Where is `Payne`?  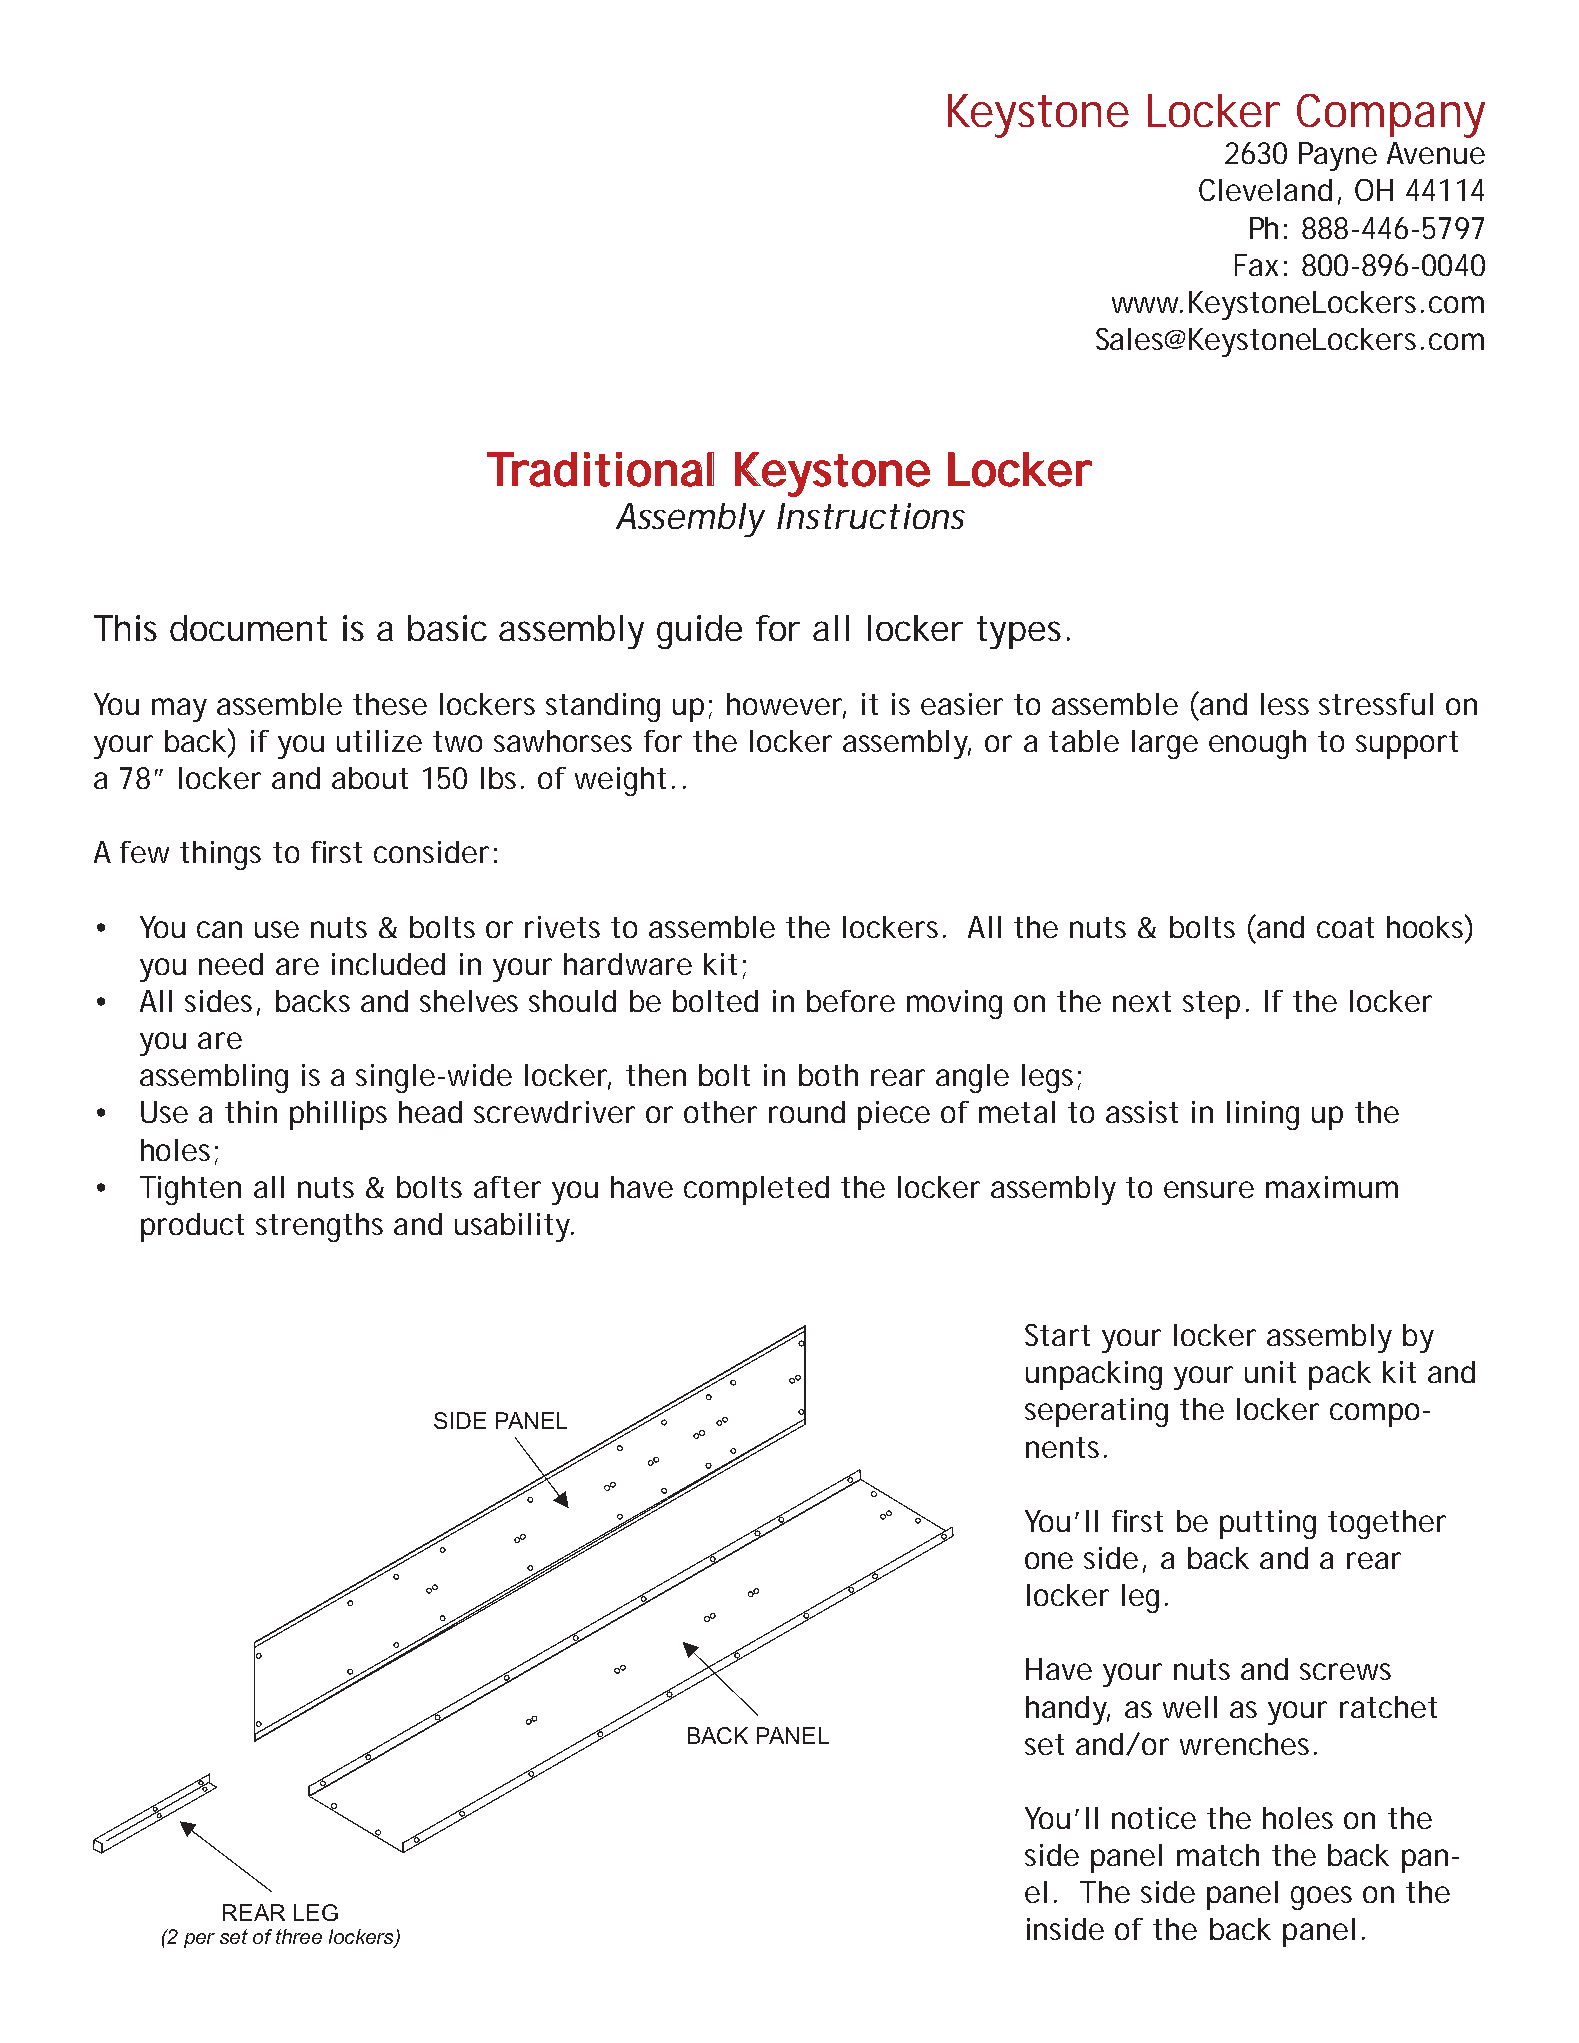 Payne is located at coordinates (1338, 156).
